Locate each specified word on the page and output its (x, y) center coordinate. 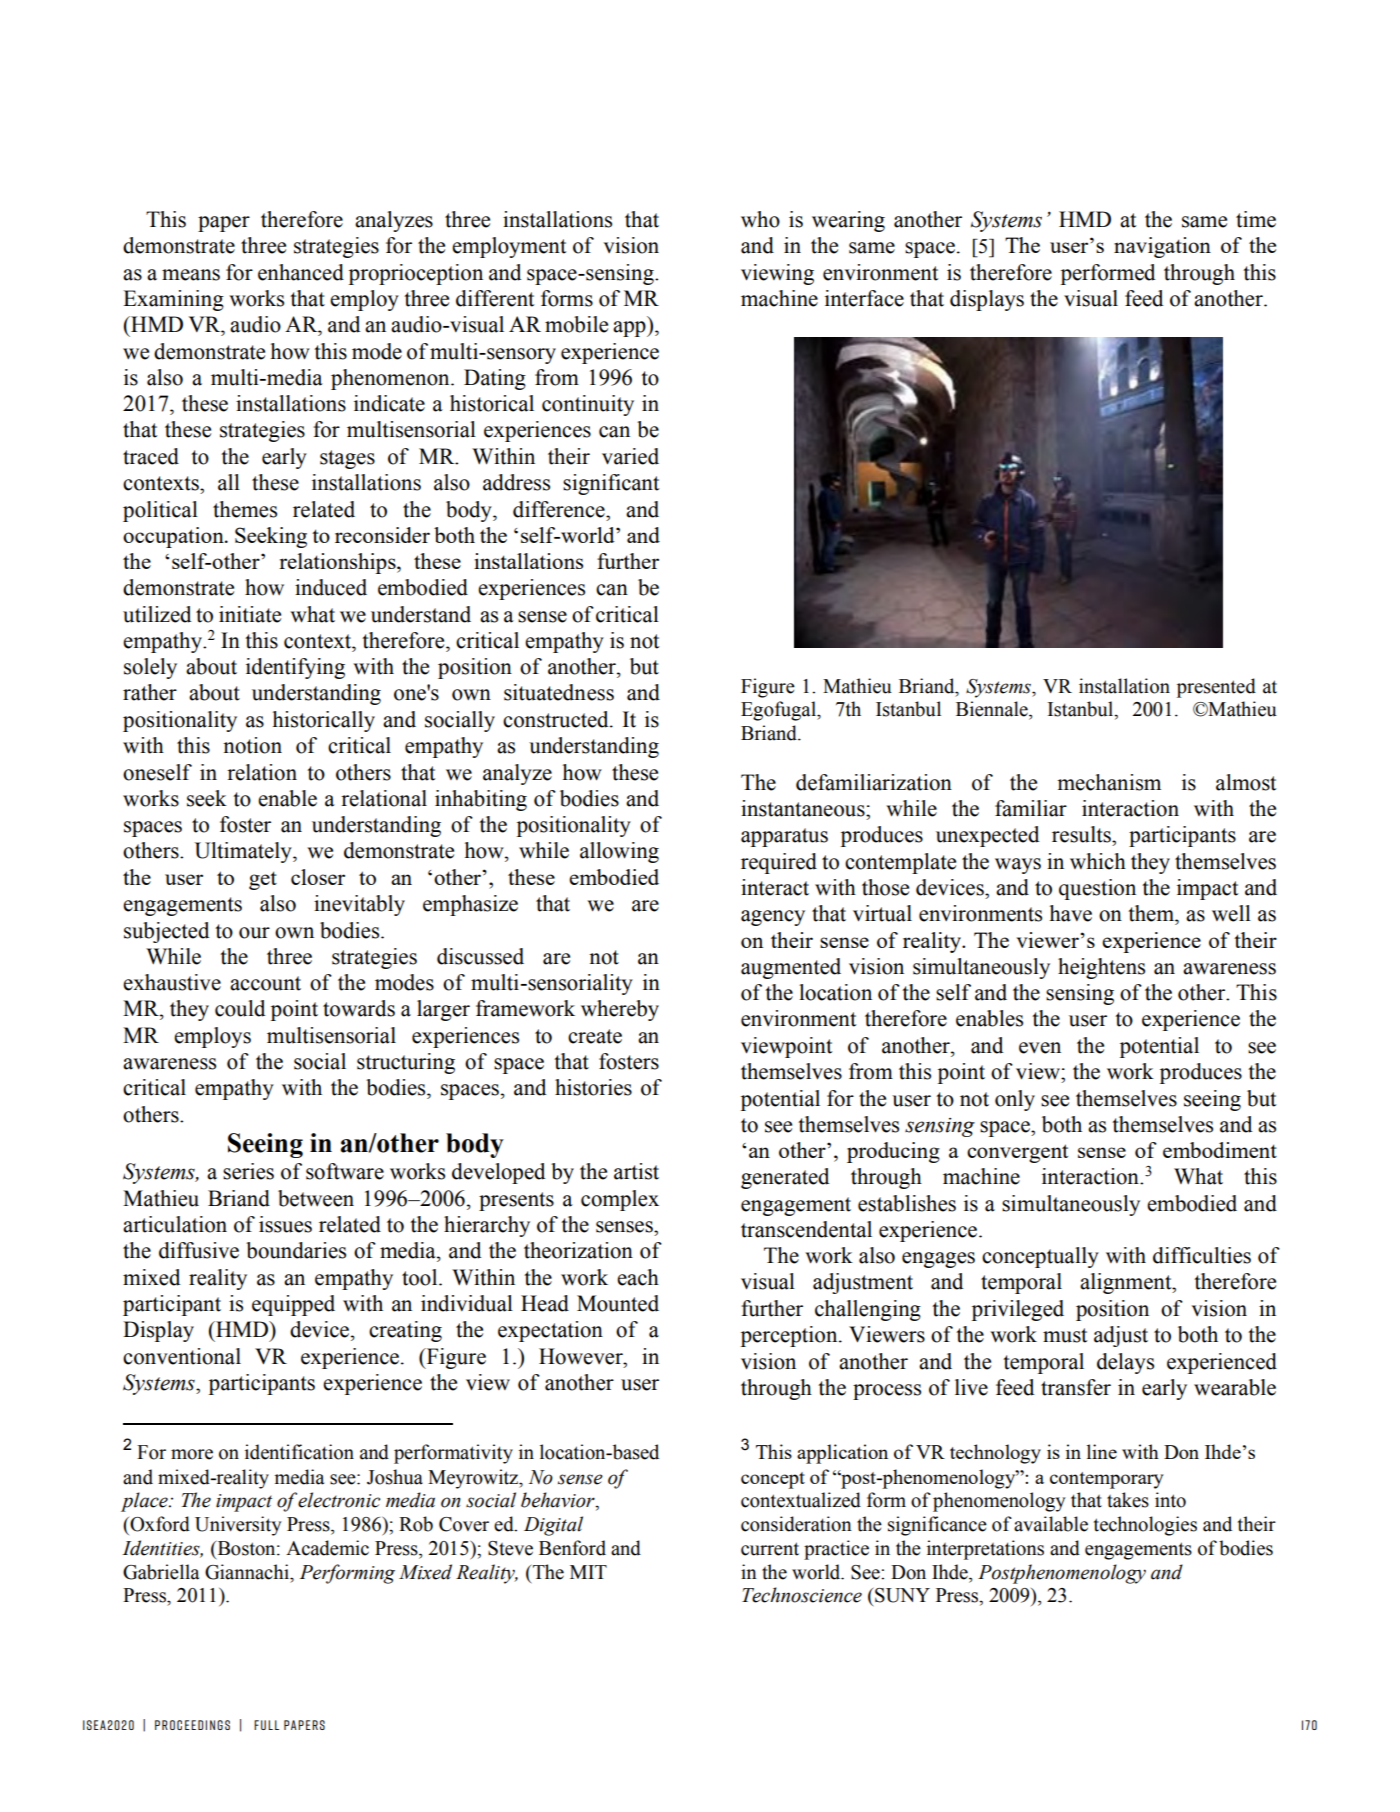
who (760, 219)
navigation (1162, 247)
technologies (1145, 1526)
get (263, 880)
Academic (327, 1548)
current (770, 1549)
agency (773, 918)
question (1097, 889)
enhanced (301, 272)
